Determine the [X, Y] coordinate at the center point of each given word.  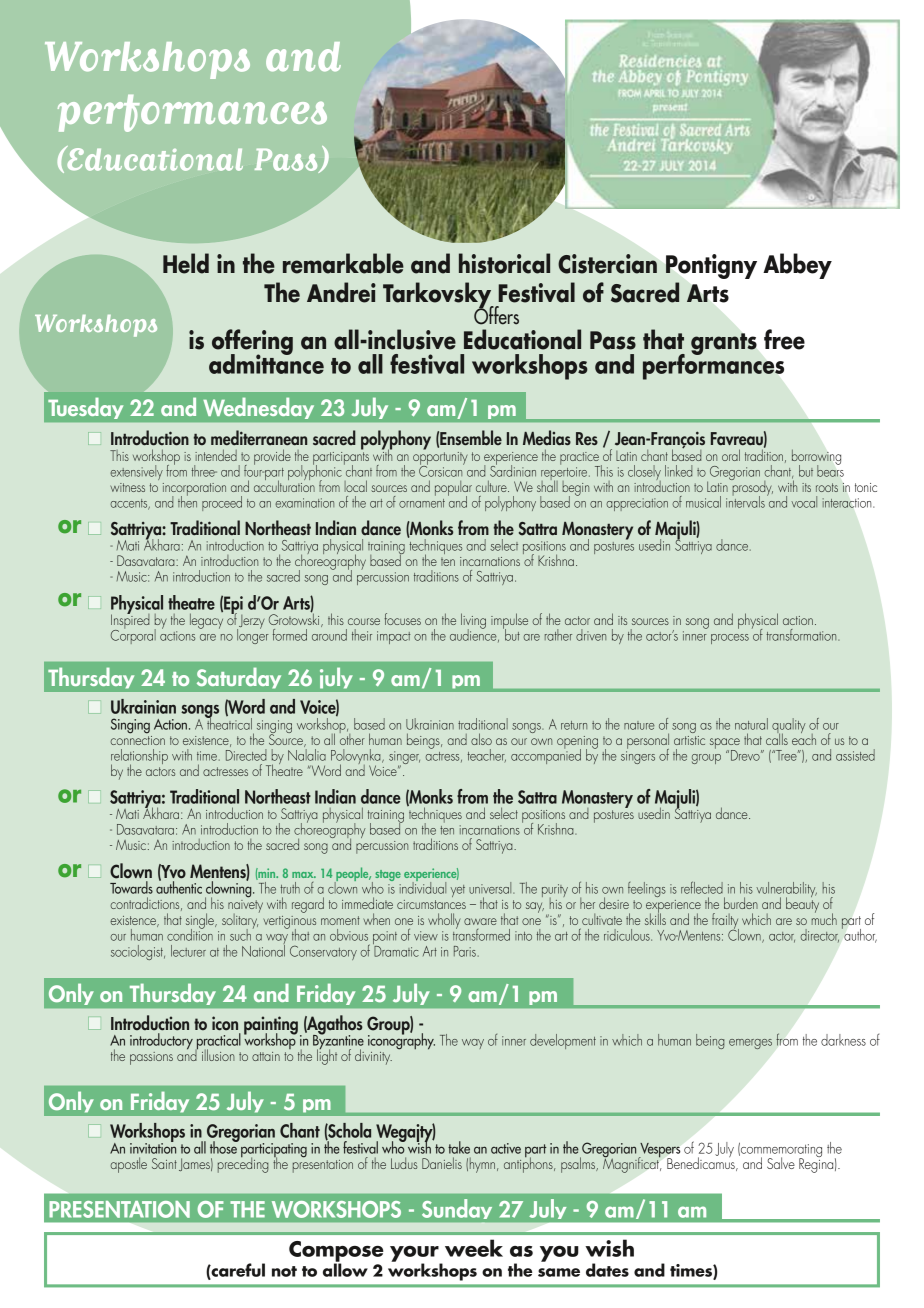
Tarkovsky [438, 296]
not [284, 1271]
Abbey [797, 266]
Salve [781, 1163]
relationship [139, 758]
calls [777, 738]
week [474, 1248]
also [481, 739]
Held [186, 263]
